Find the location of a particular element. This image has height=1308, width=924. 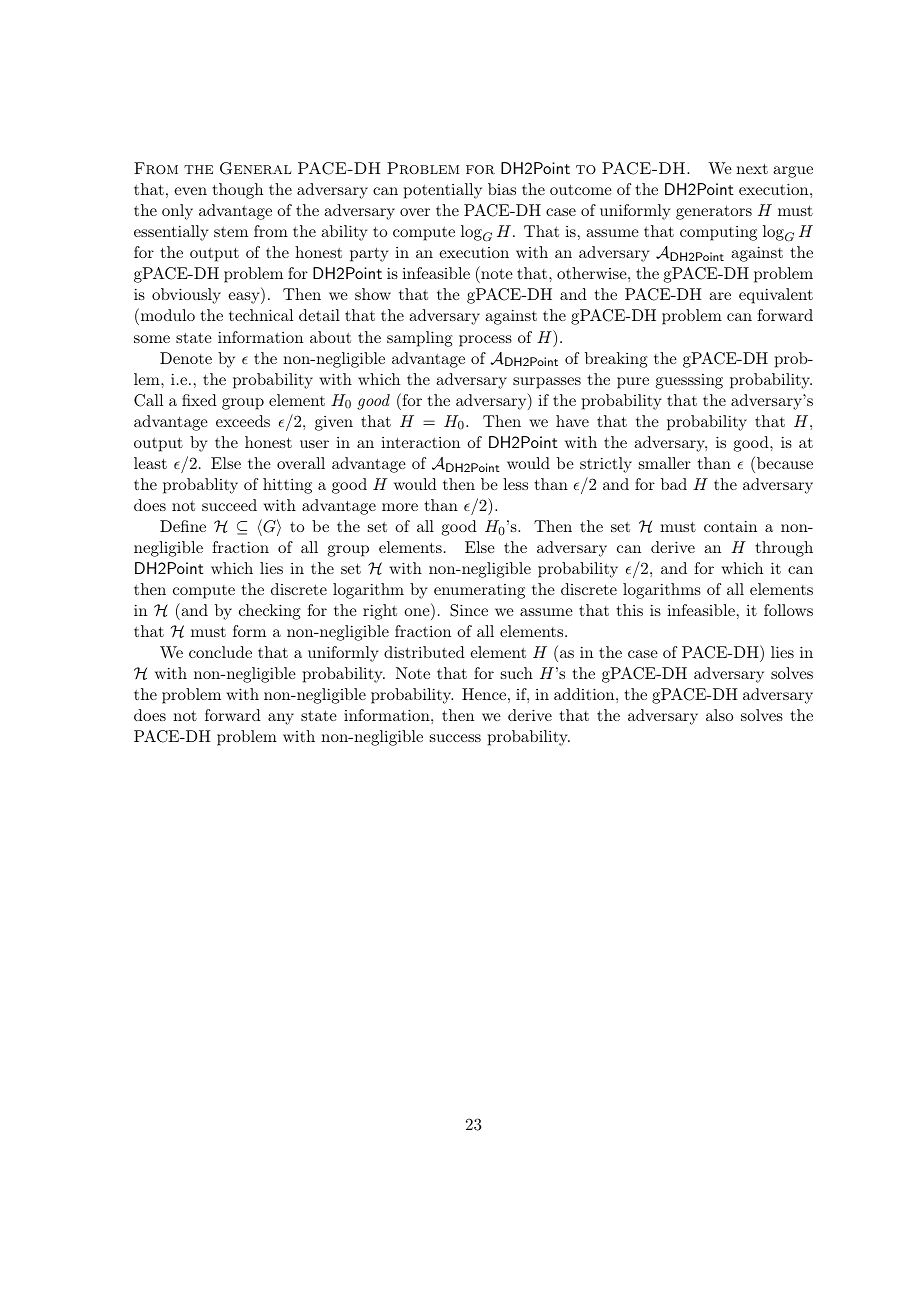

success is located at coordinates (455, 738).
